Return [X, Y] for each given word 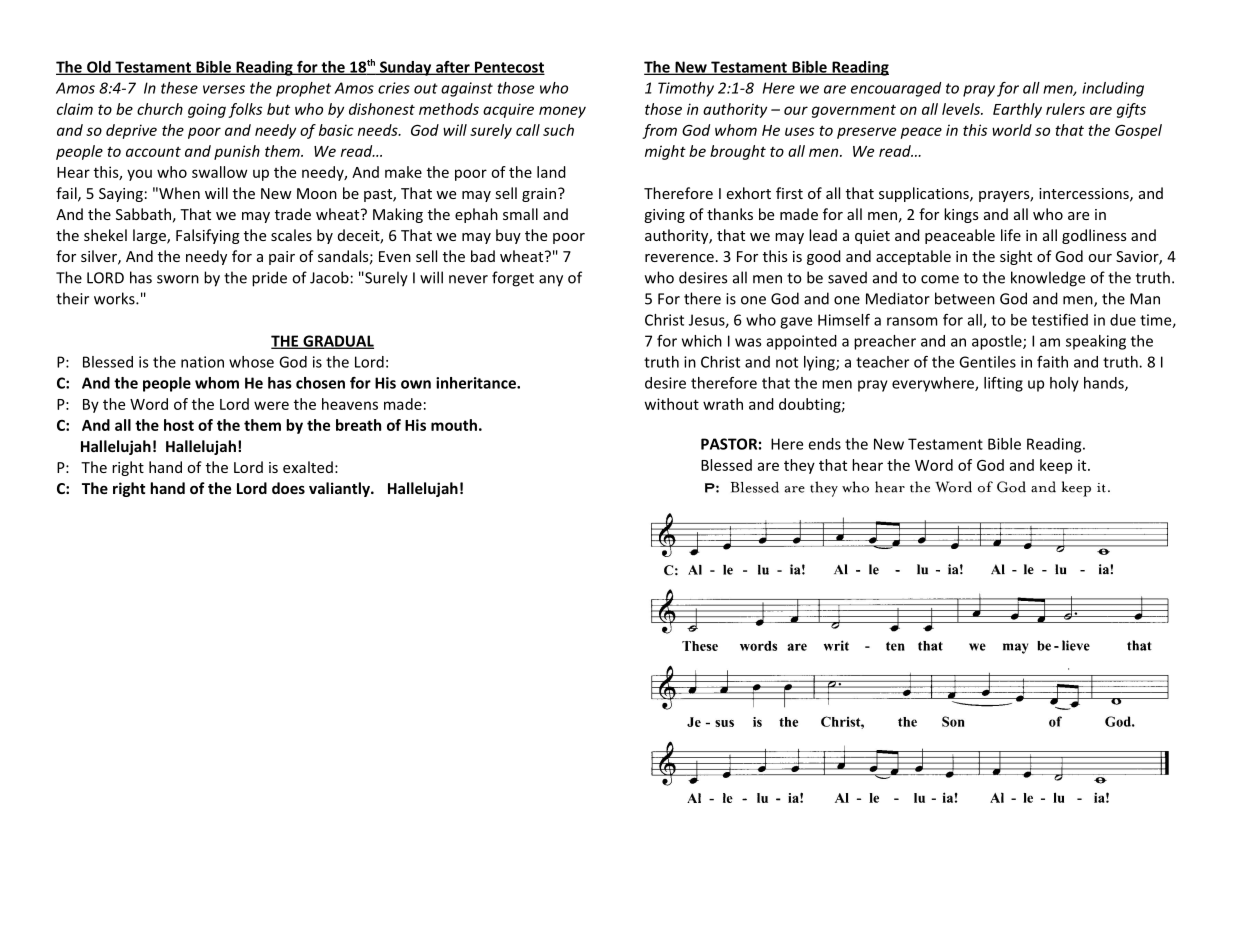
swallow [219, 172]
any [551, 281]
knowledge [1048, 279]
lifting [1003, 384]
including [1113, 89]
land [551, 172]
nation [202, 362]
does [288, 488]
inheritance [477, 383]
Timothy [686, 89]
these [179, 88]
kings [961, 215]
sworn [178, 279]
